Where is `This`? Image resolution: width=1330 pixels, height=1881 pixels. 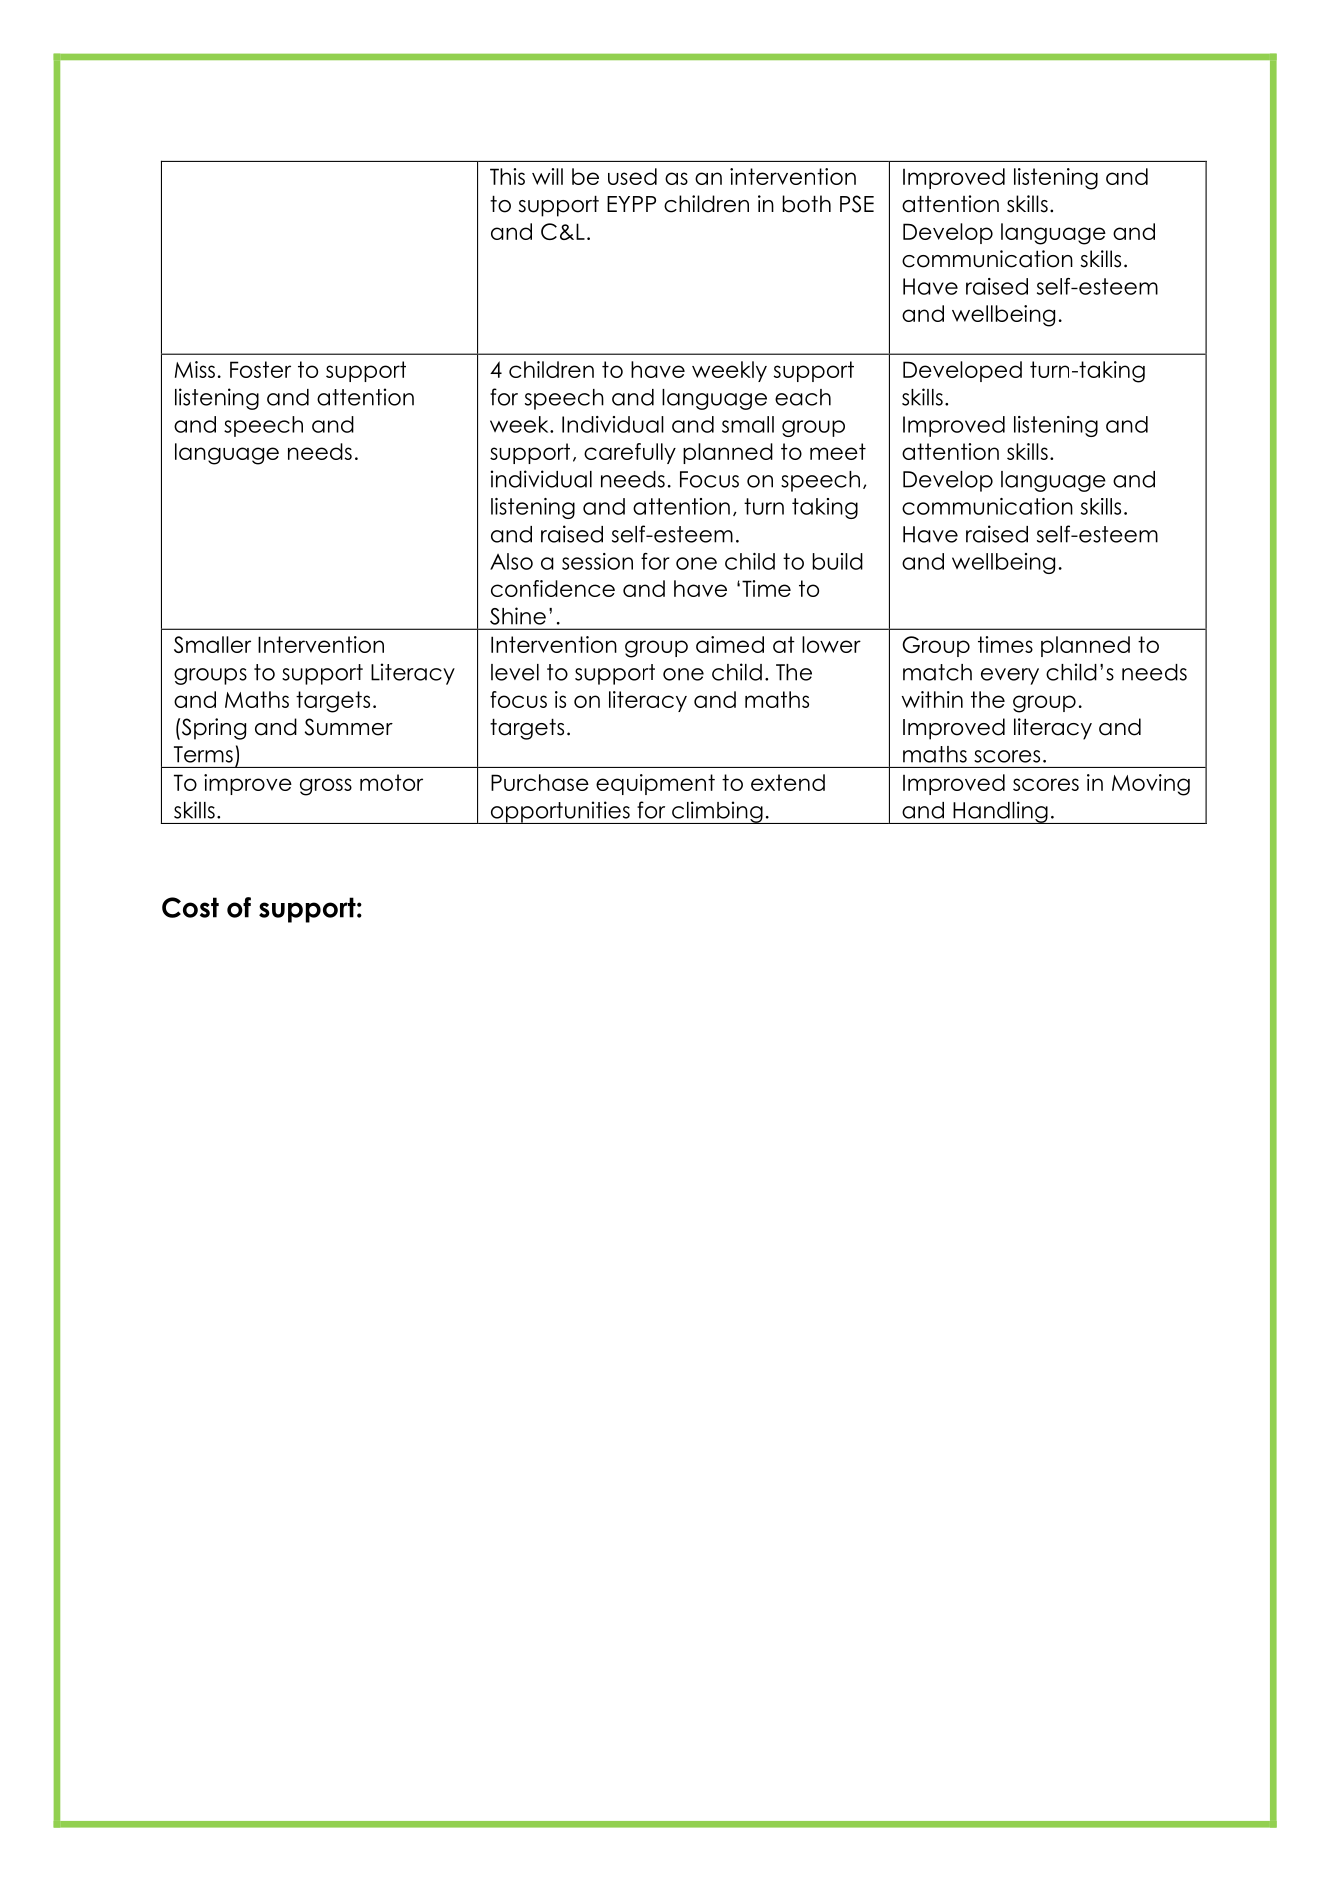 This is located at coordinates (507, 176).
